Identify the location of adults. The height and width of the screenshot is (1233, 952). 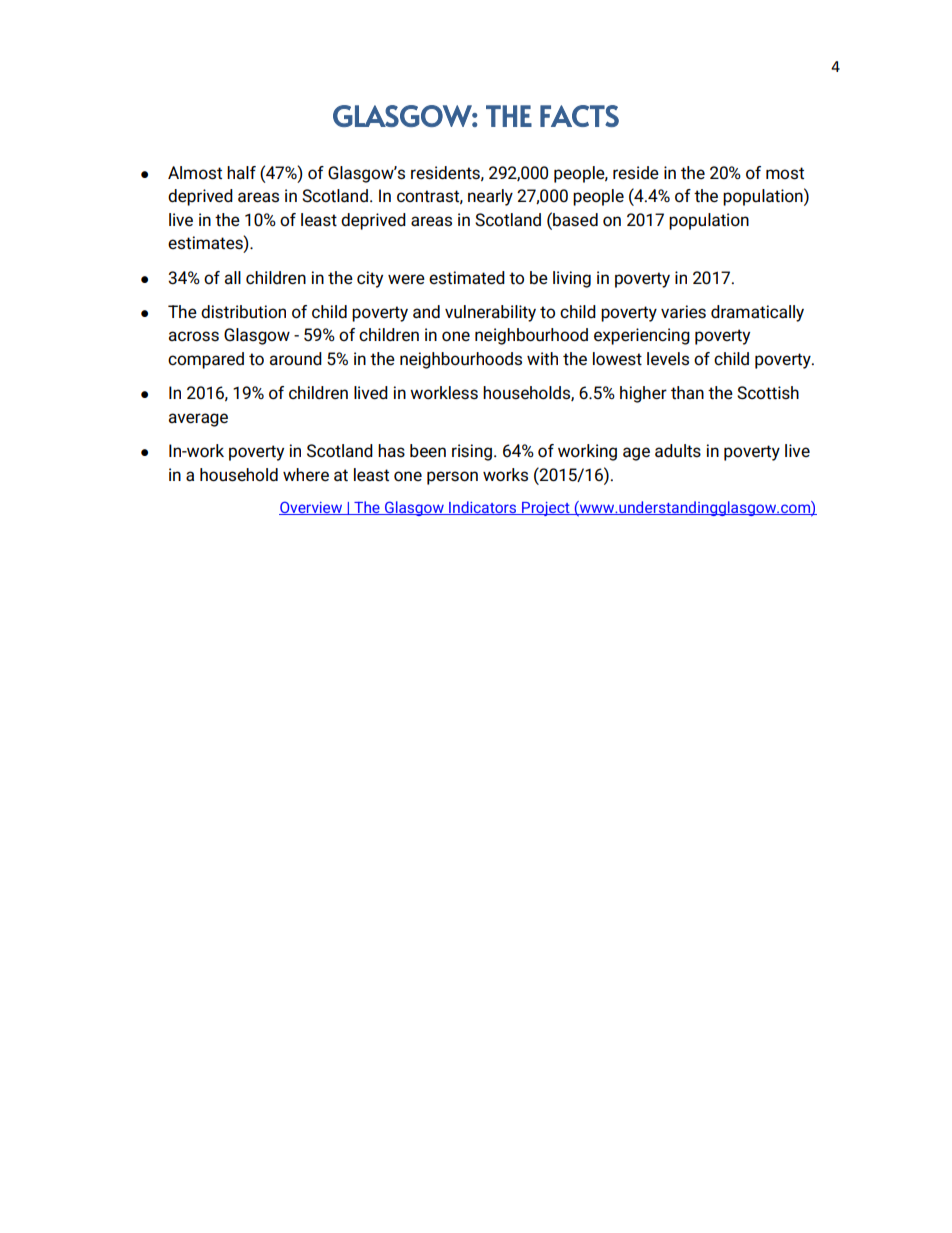
(678, 451).
